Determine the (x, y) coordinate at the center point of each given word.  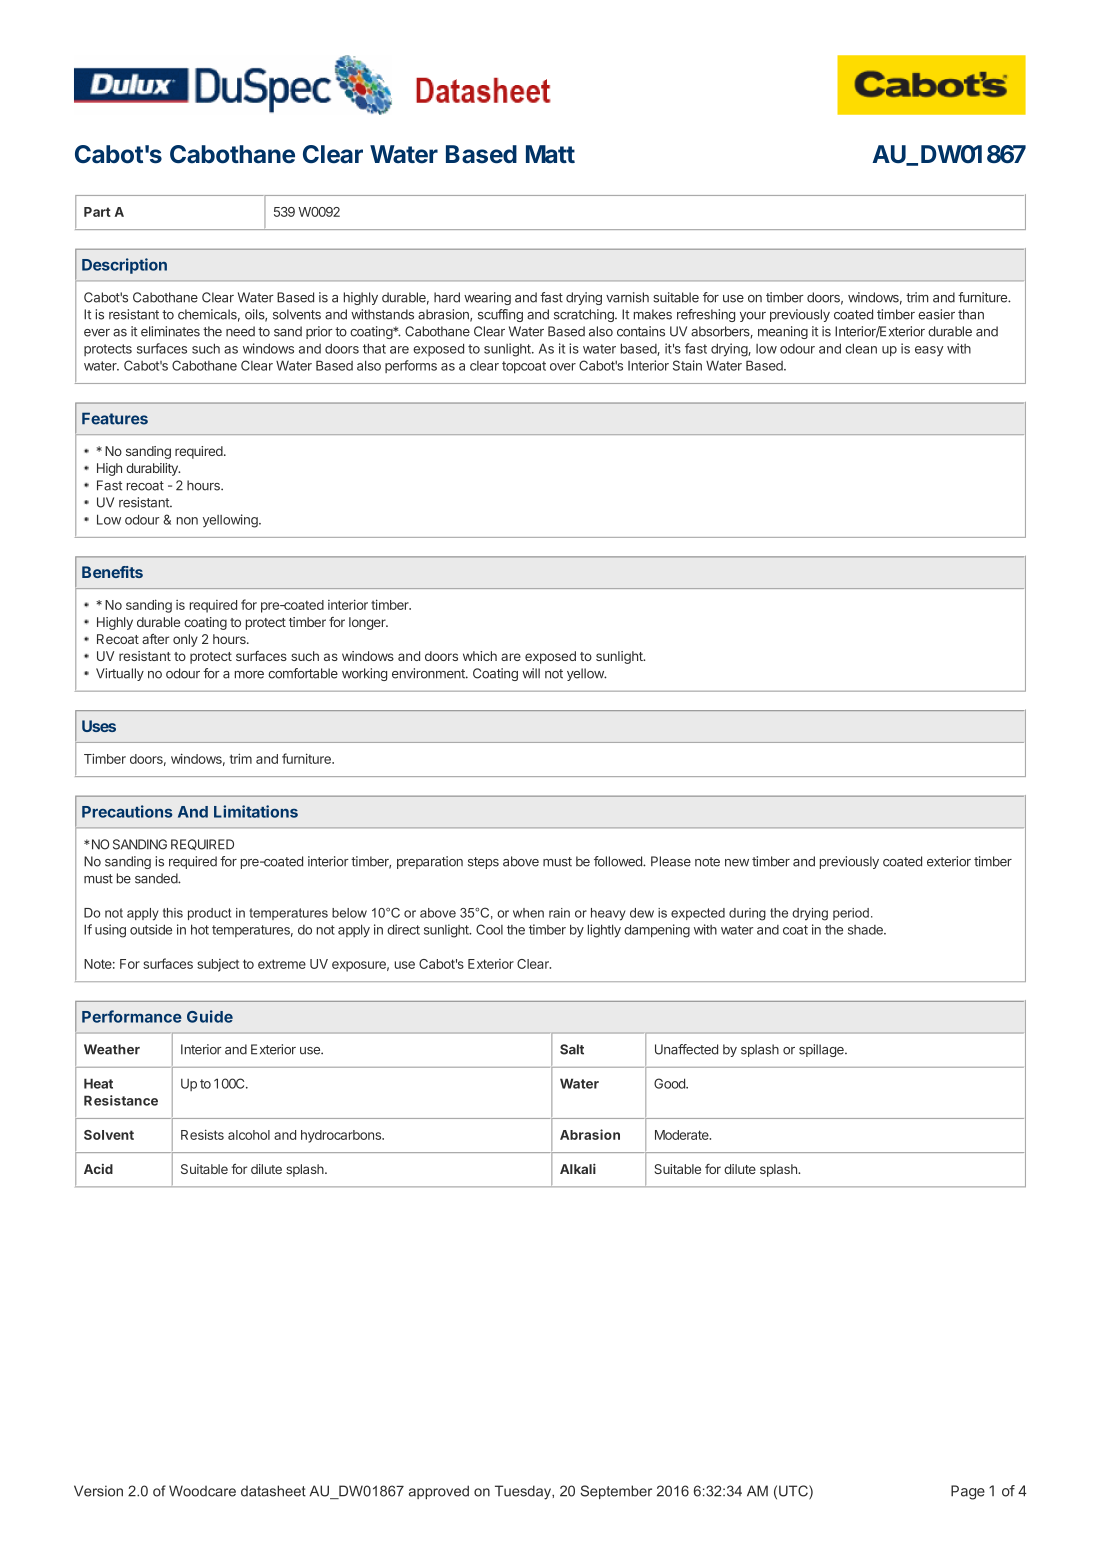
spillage (822, 1050)
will (531, 673)
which (480, 656)
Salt (572, 1049)
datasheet (273, 1491)
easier (936, 314)
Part (97, 212)
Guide (210, 1016)
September (616, 1492)
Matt (550, 154)
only (185, 640)
